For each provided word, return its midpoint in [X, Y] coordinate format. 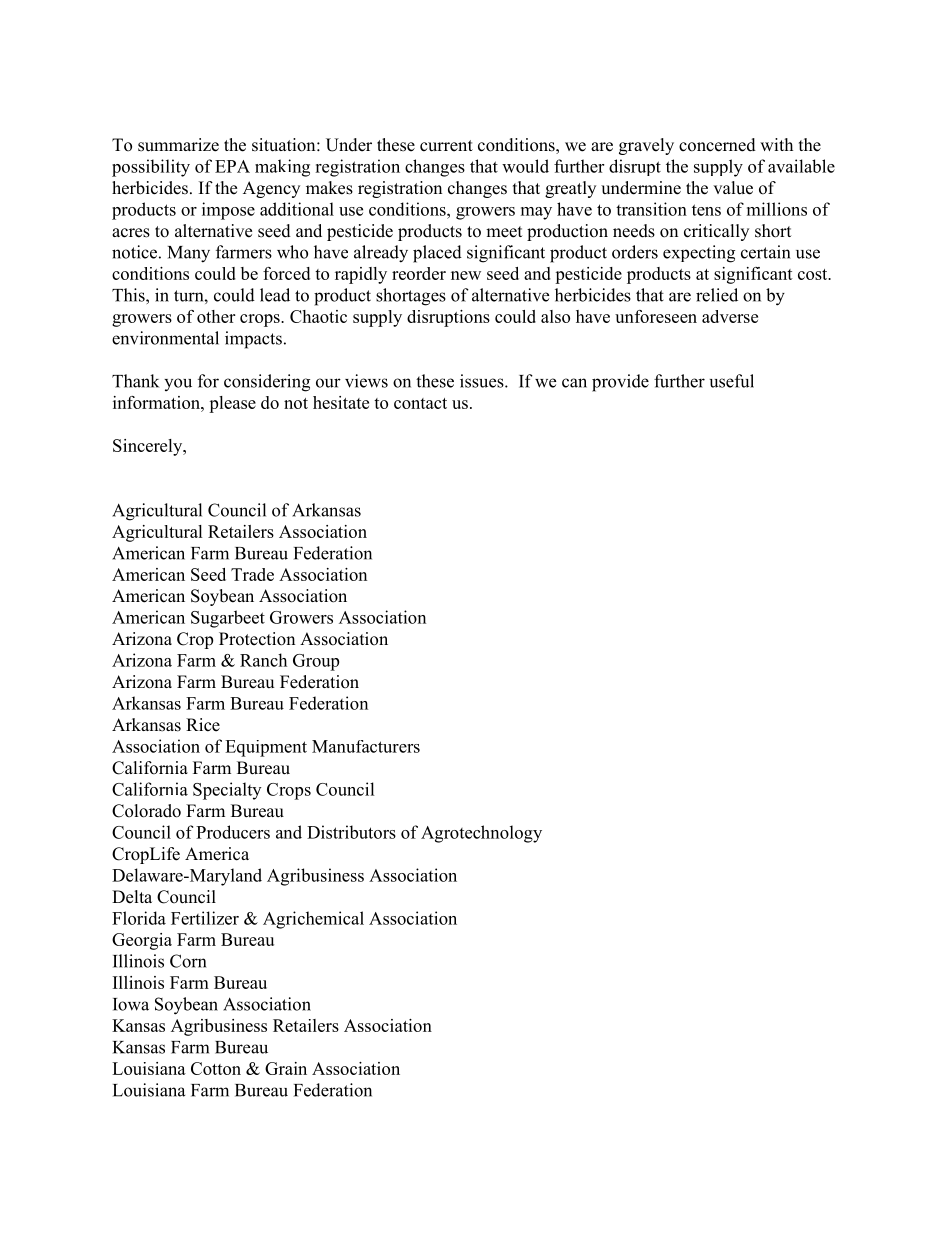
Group [316, 662]
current [446, 146]
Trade [252, 574]
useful [732, 381]
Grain [286, 1068]
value [733, 188]
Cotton [216, 1068]
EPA [232, 166]
